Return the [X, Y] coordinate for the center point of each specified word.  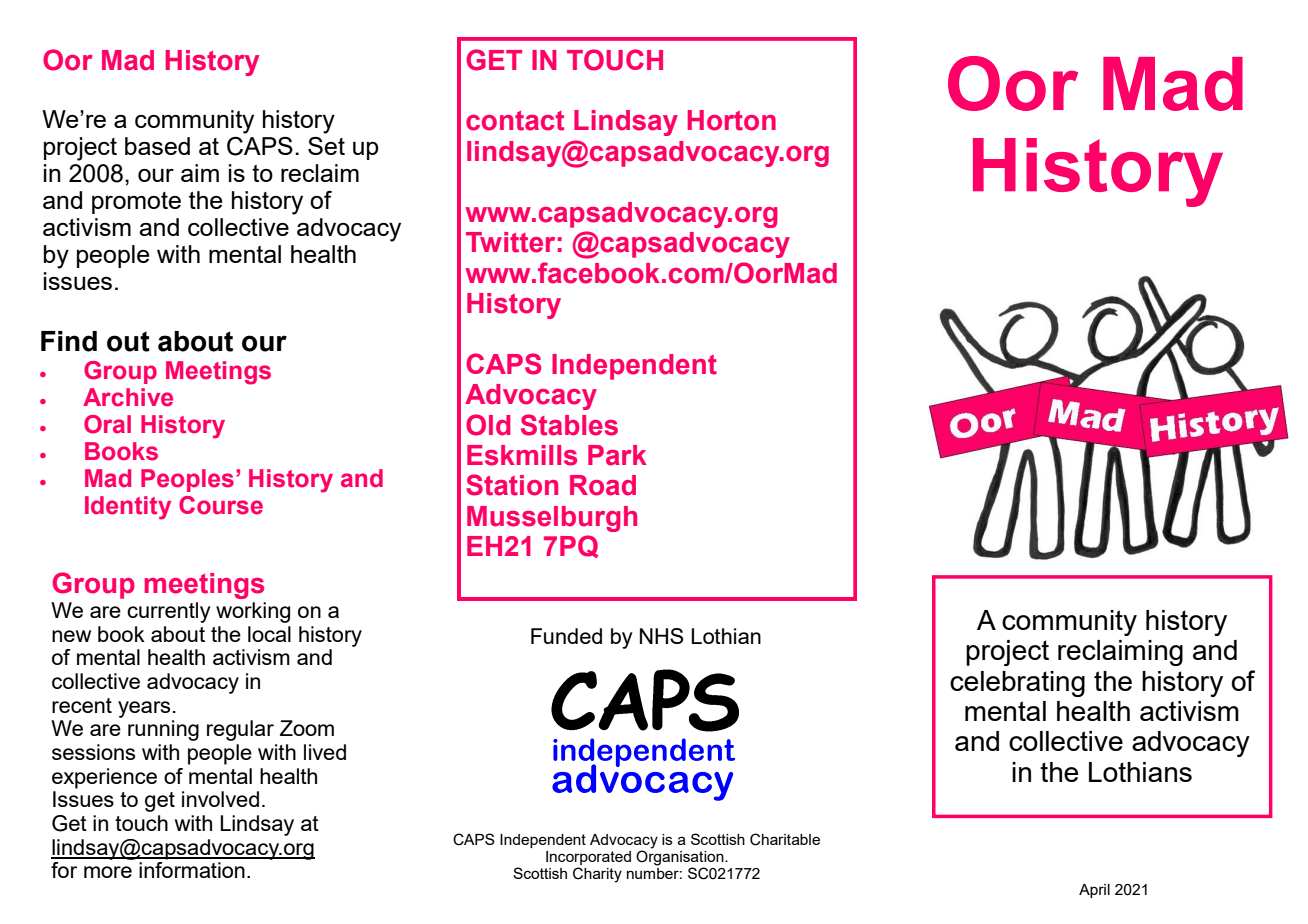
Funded [566, 636]
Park [617, 455]
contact [515, 121]
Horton [732, 120]
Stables [569, 425]
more [108, 872]
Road [603, 485]
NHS [661, 636]
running [163, 730]
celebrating [1017, 684]
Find [69, 341]
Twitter [510, 242]
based [157, 146]
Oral [107, 424]
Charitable [785, 839]
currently [169, 612]
